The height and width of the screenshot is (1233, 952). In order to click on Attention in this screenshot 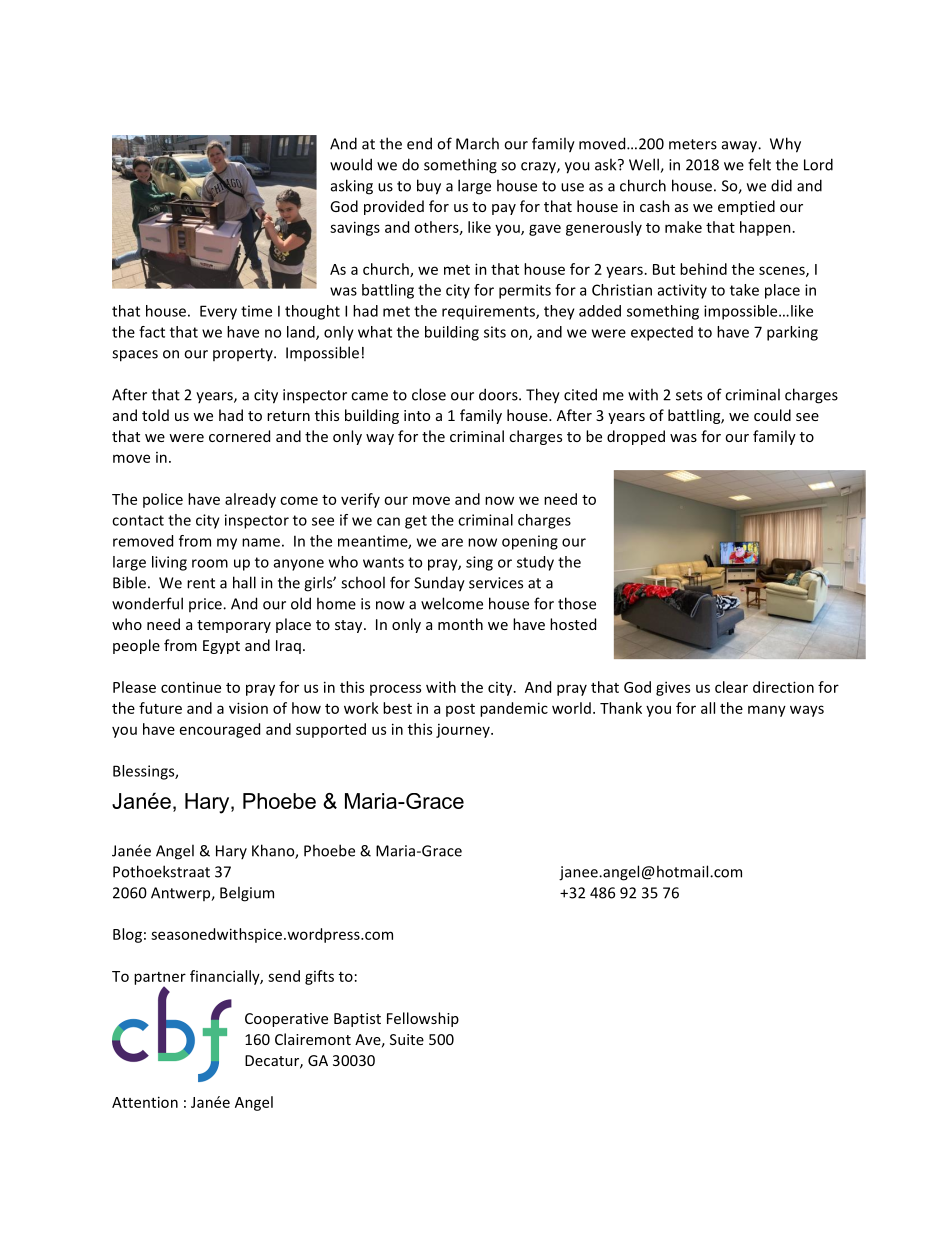, I will do `click(145, 1102)`.
